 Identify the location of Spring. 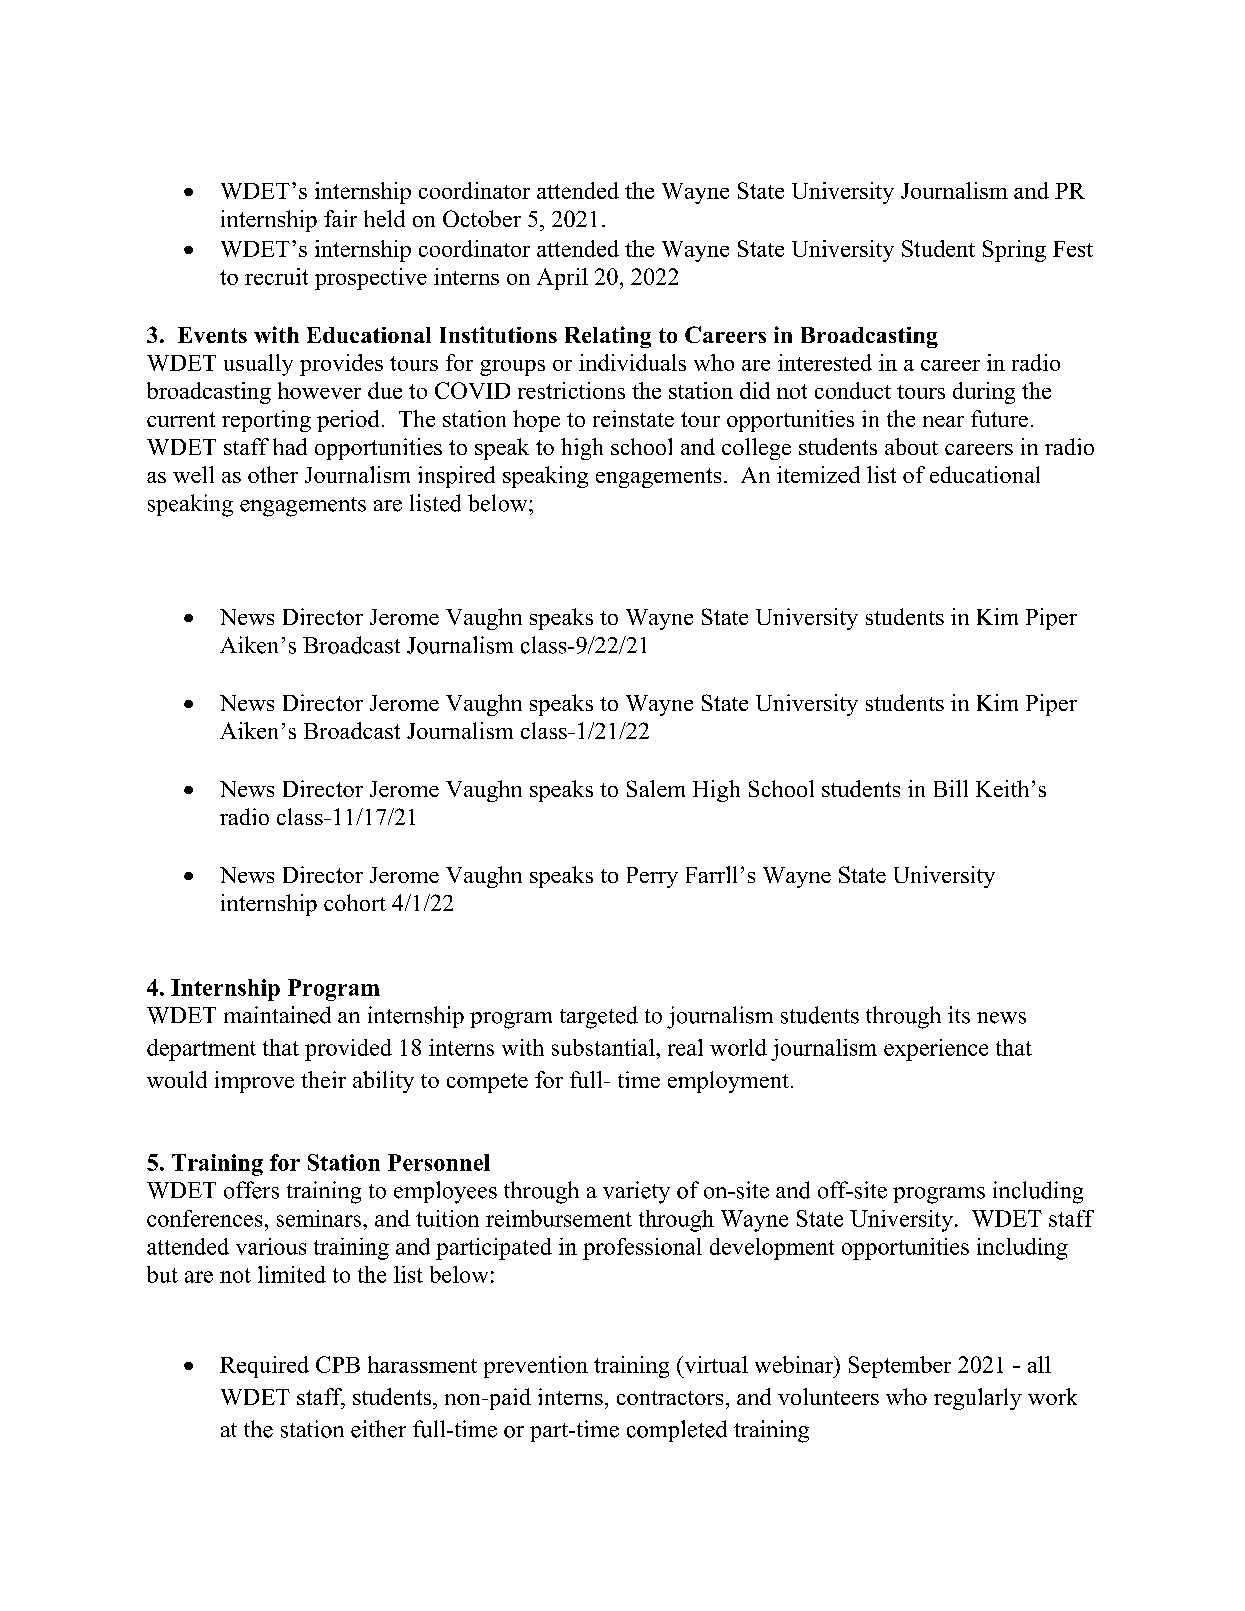
(1014, 251).
